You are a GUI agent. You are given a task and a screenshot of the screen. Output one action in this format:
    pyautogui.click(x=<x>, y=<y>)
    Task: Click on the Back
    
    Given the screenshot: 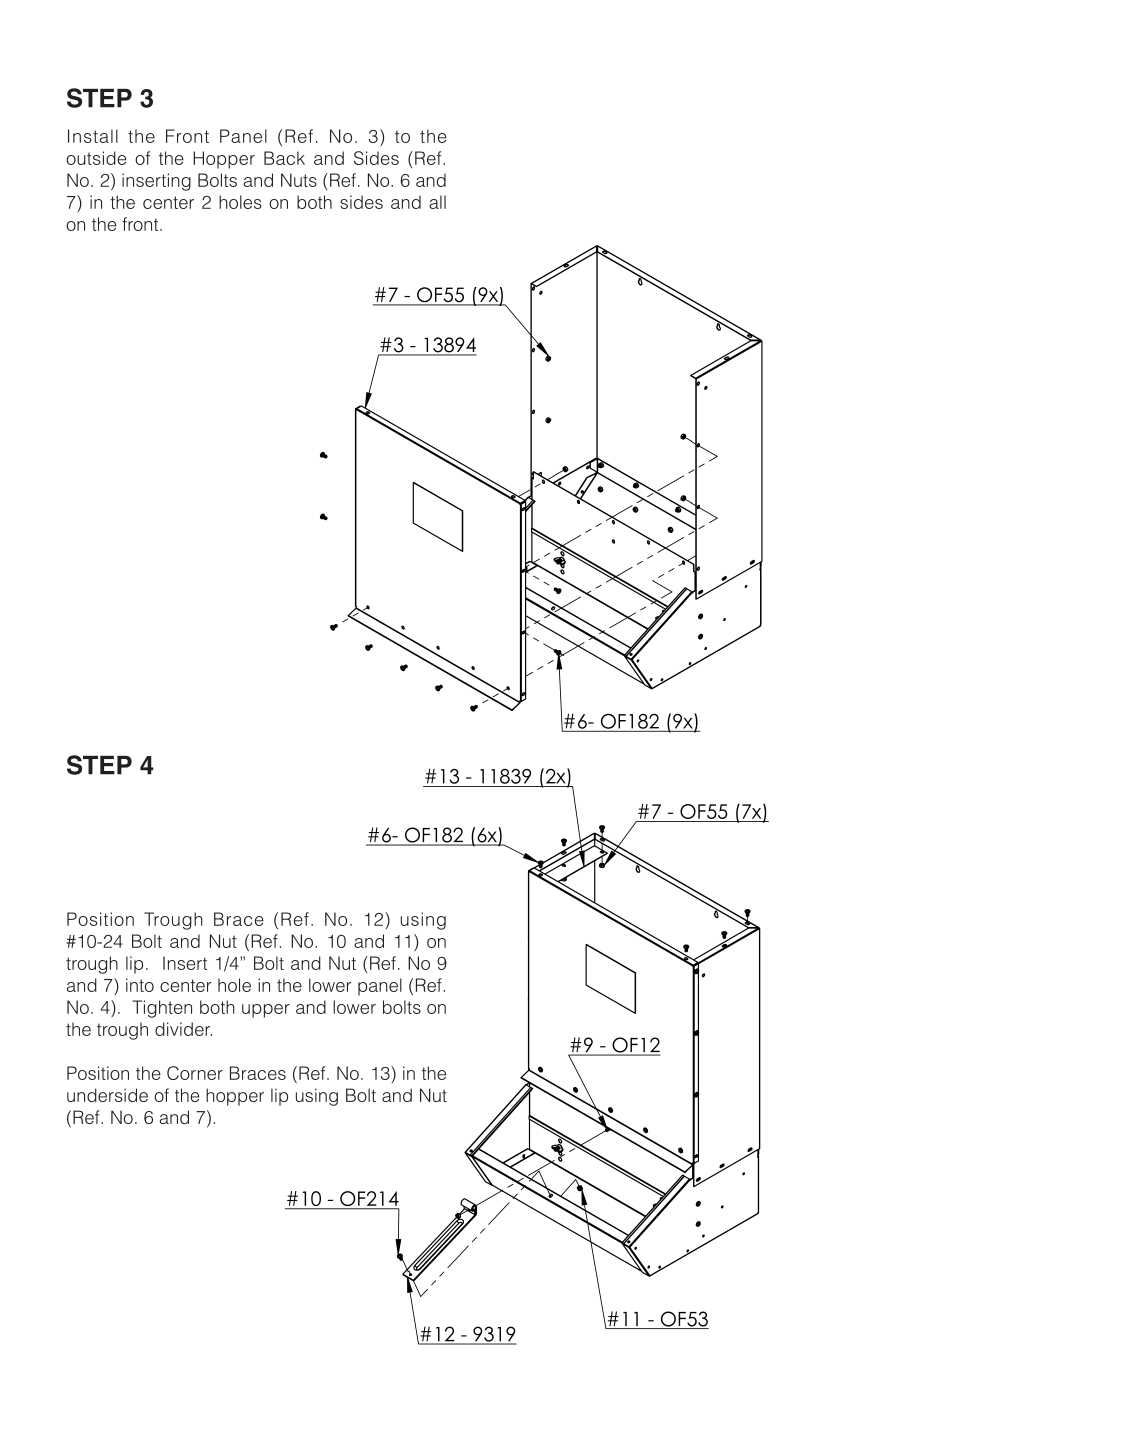 What is the action you would take?
    pyautogui.click(x=284, y=158)
